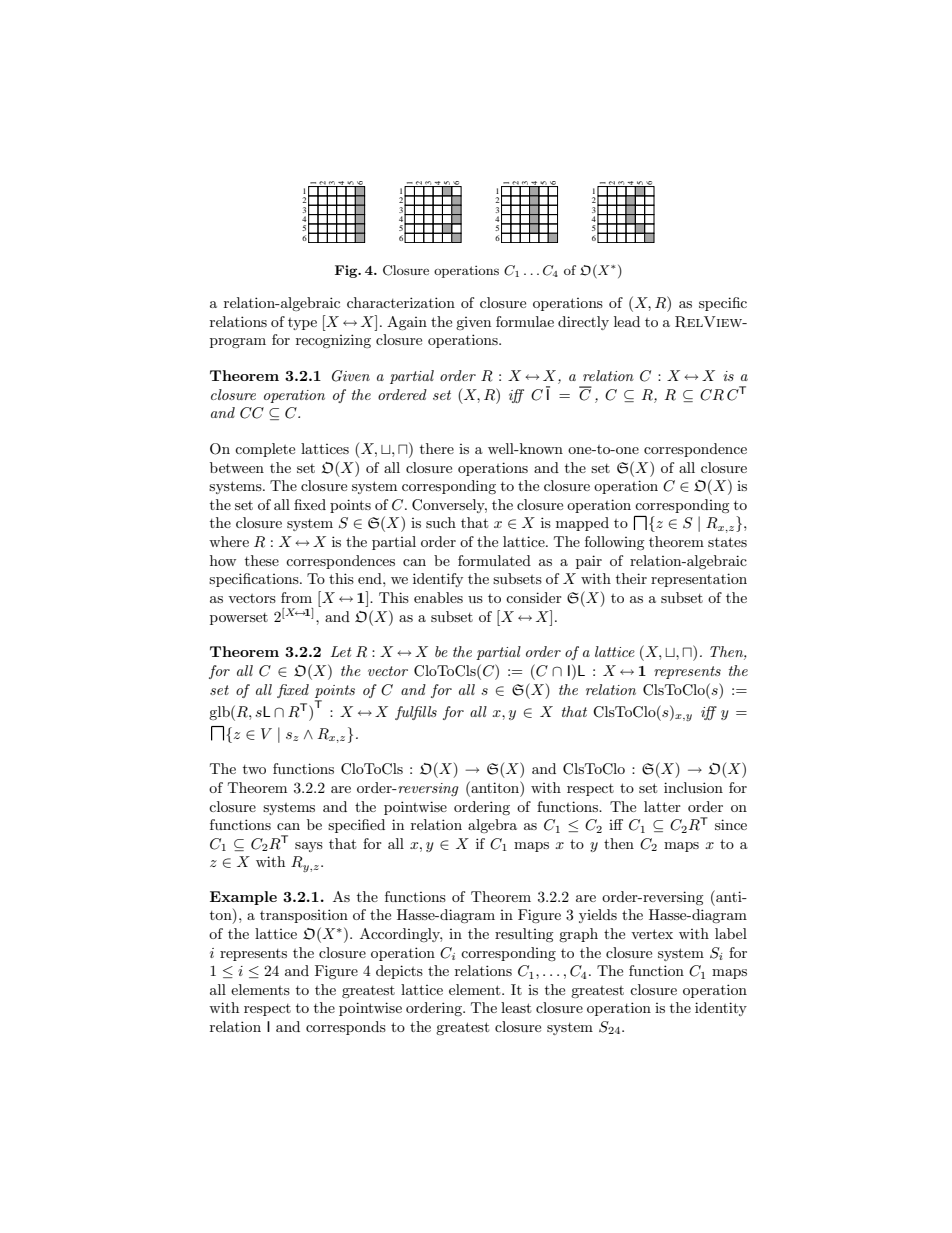  What do you see at coordinates (296, 597) in the image?
I see `from` at bounding box center [296, 597].
